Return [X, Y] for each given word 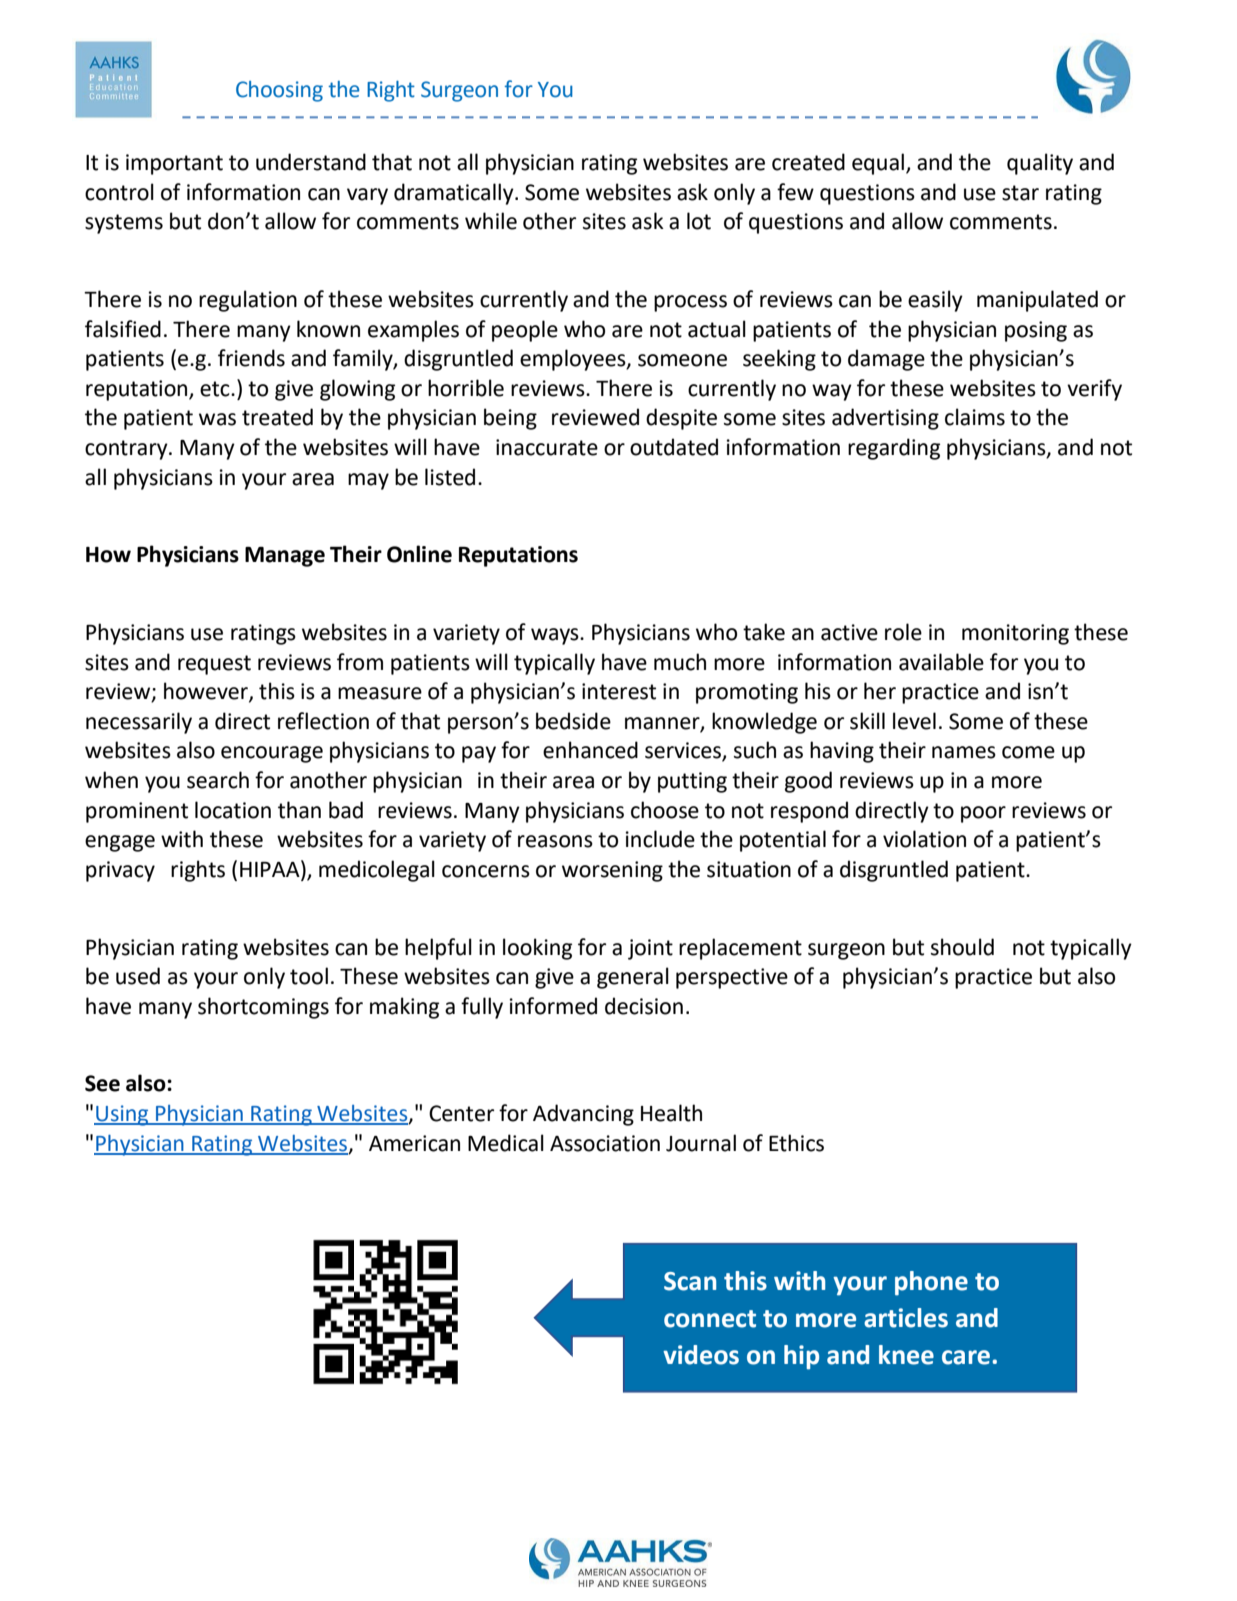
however [207, 692]
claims [975, 417]
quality [1040, 164]
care [967, 1357]
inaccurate [547, 447]
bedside [573, 721]
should [962, 947]
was [217, 419]
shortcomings [263, 1008]
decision [644, 1006]
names [964, 752]
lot [699, 221]
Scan [690, 1281]
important [174, 164]
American [414, 1143]
